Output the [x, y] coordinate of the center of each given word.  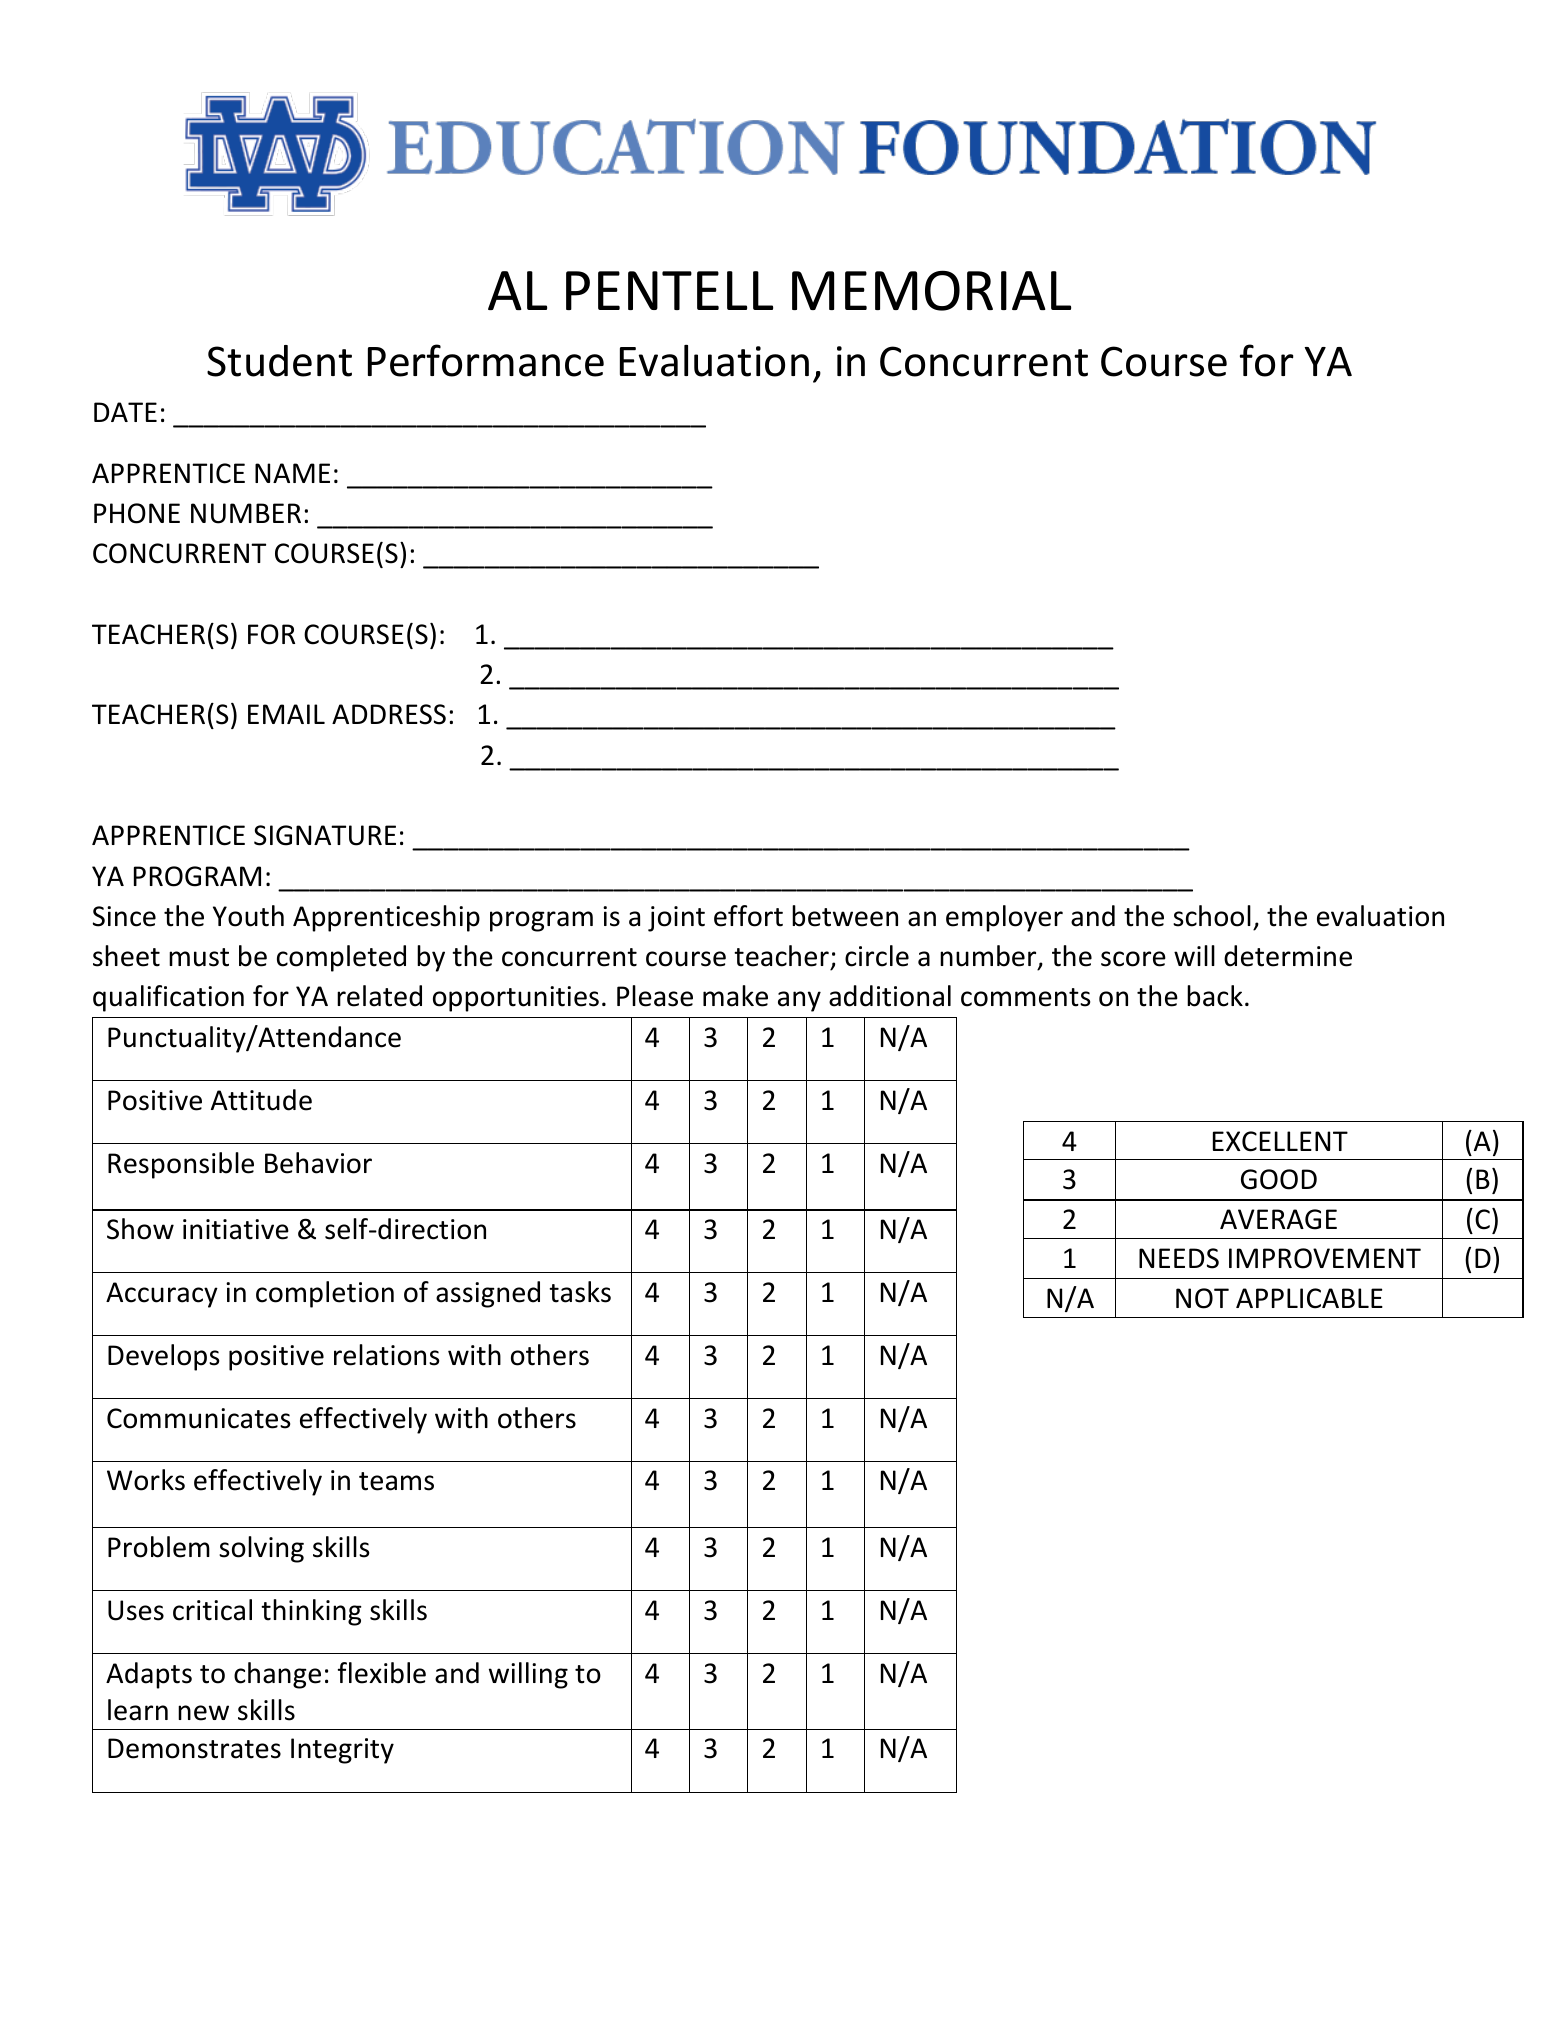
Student [279, 361]
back [1215, 996]
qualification [168, 998]
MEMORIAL [931, 290]
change [277, 1675]
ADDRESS [389, 714]
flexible [382, 1673]
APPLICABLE [1309, 1298]
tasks [580, 1292]
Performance [486, 360]
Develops [163, 1357]
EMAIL [286, 714]
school [1212, 916]
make [735, 996]
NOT [1202, 1298]
